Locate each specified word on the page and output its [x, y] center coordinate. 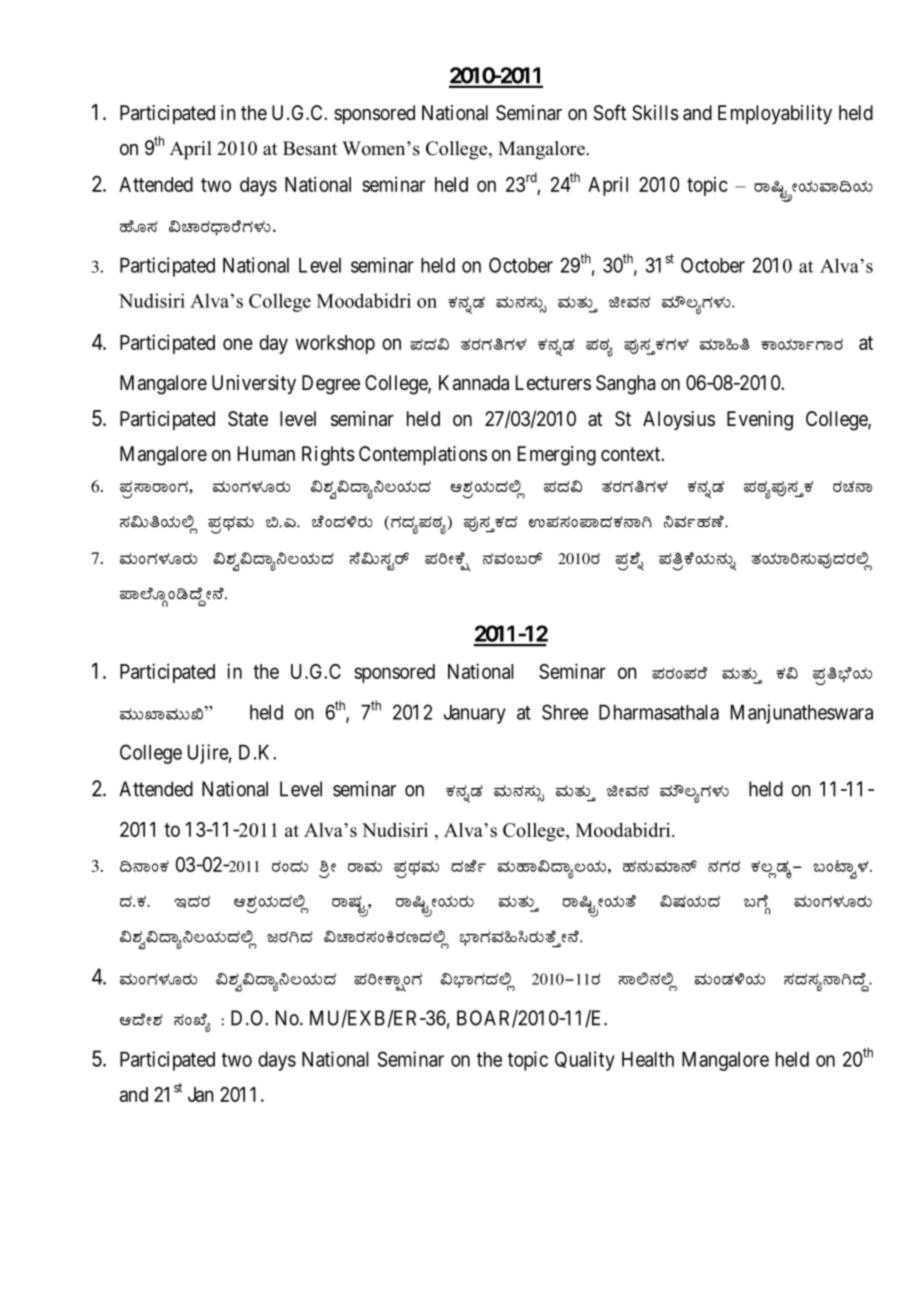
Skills [655, 113]
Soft [610, 112]
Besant [310, 148]
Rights [328, 456]
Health [648, 1059]
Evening [760, 421]
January [475, 714]
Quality [585, 1061]
